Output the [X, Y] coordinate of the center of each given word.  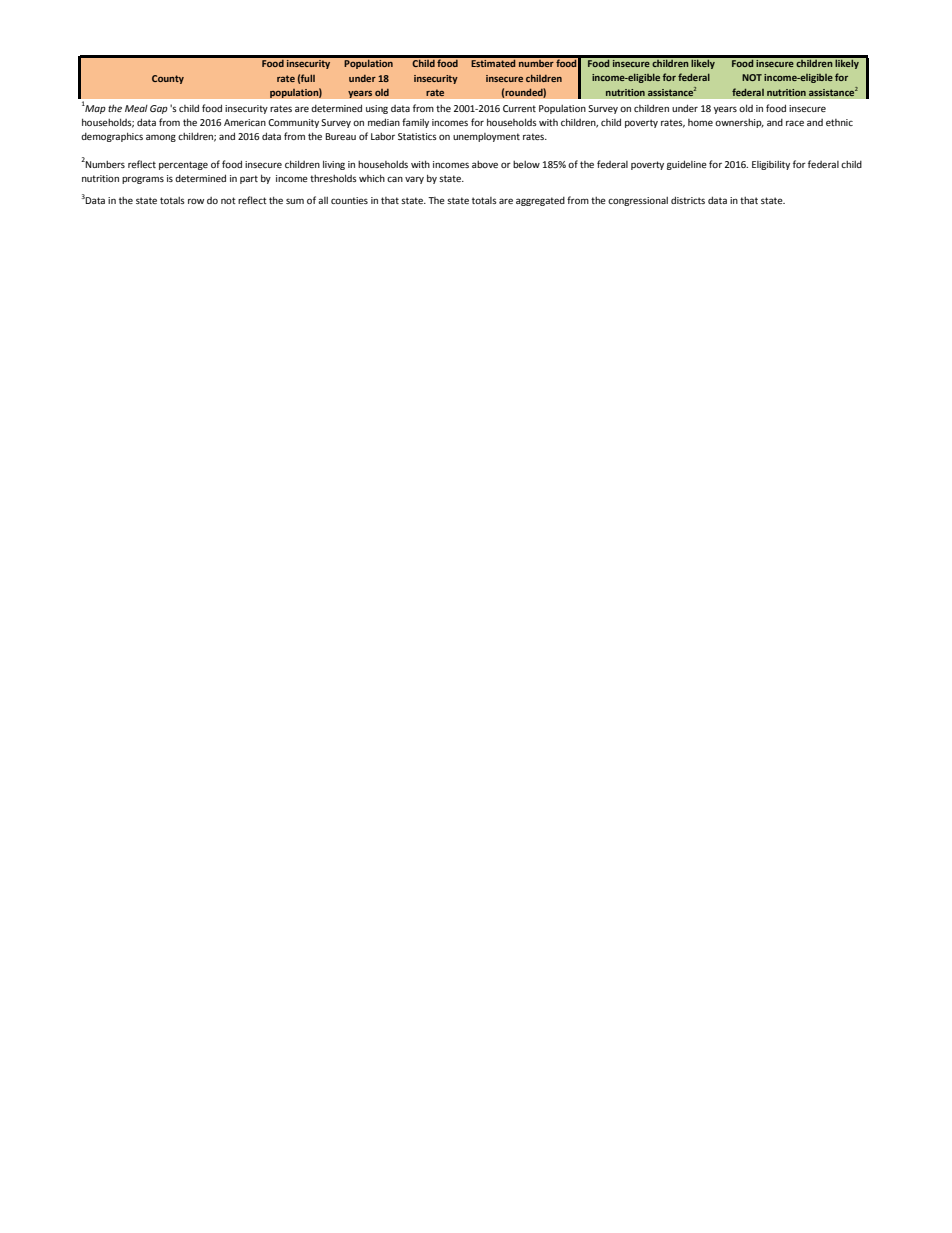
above [485, 164]
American [245, 122]
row [196, 201]
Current [519, 108]
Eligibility [771, 165]
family [415, 123]
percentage [183, 165]
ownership [739, 123]
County [168, 79]
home [700, 122]
